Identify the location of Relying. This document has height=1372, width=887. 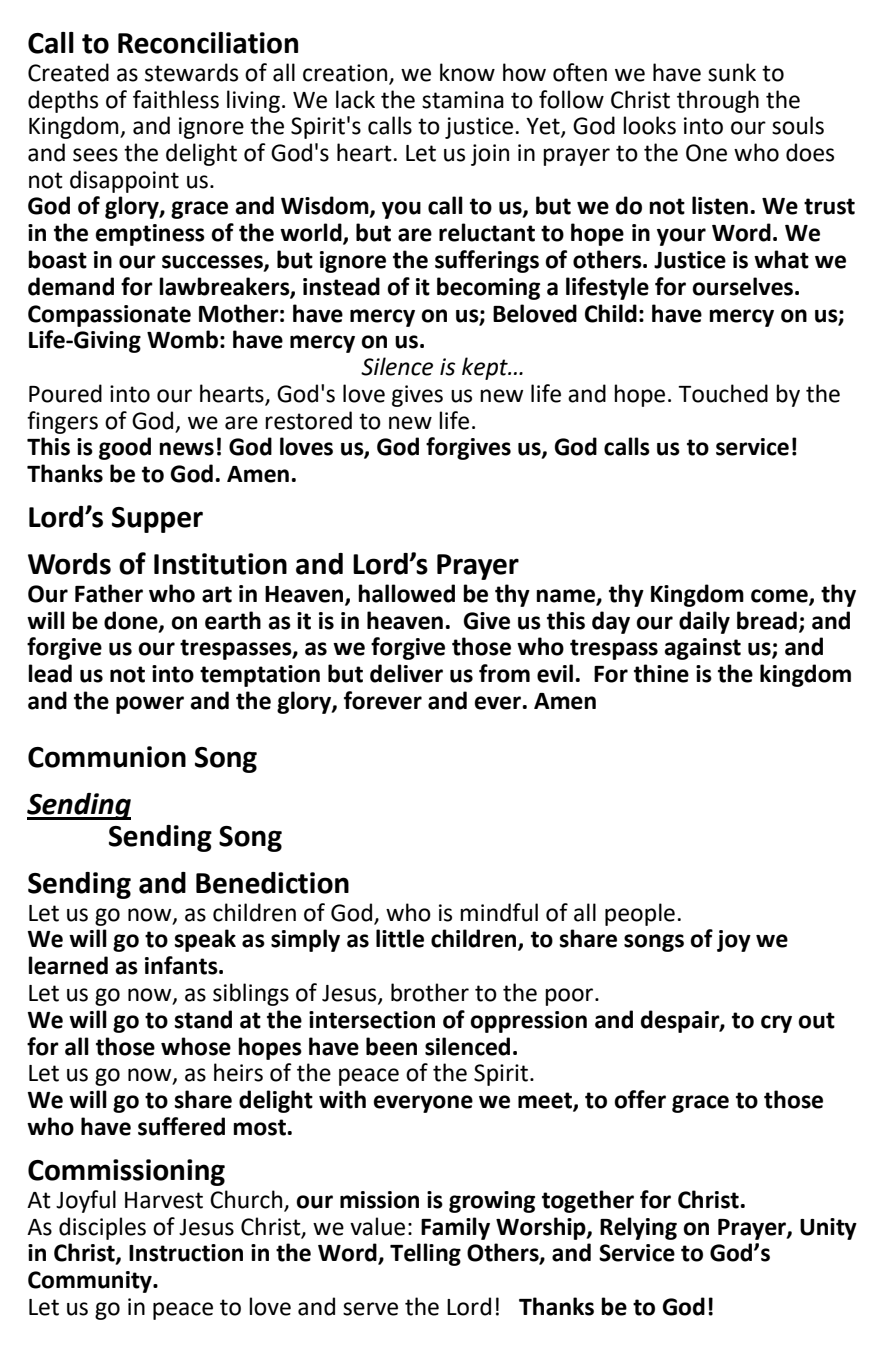
(638, 1228).
